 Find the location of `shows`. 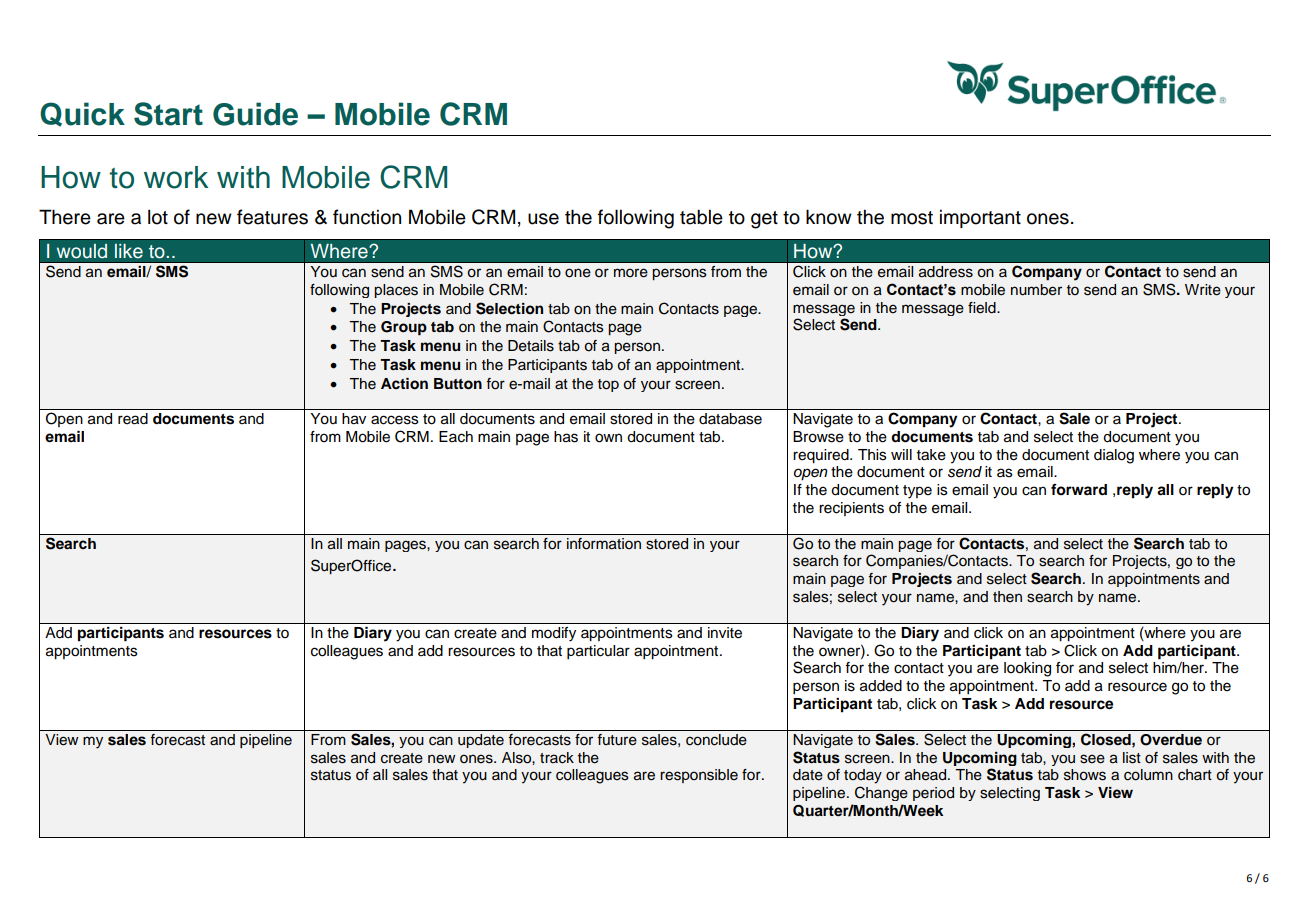

shows is located at coordinates (1085, 775).
